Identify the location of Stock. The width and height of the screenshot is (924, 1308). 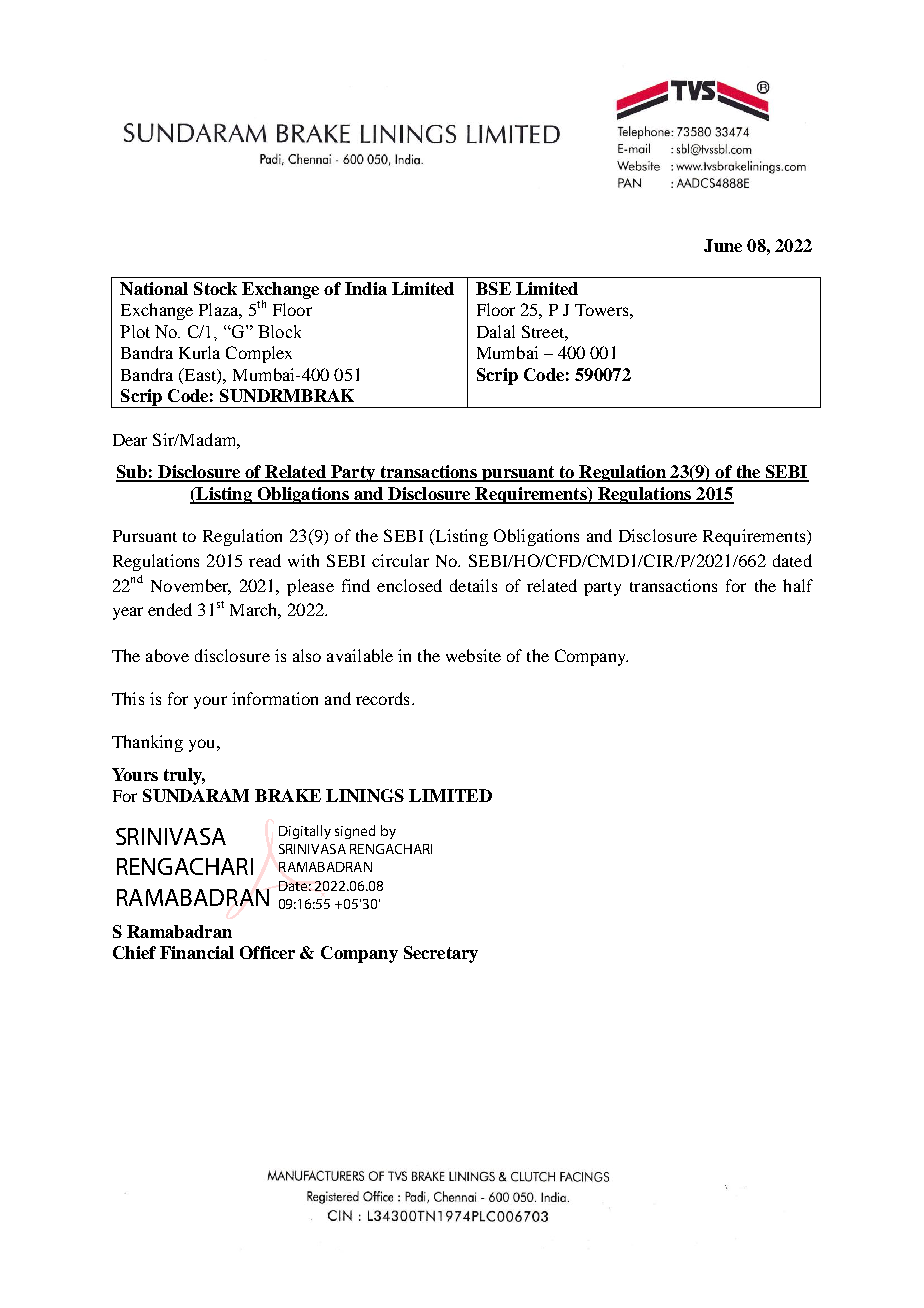
(215, 288).
